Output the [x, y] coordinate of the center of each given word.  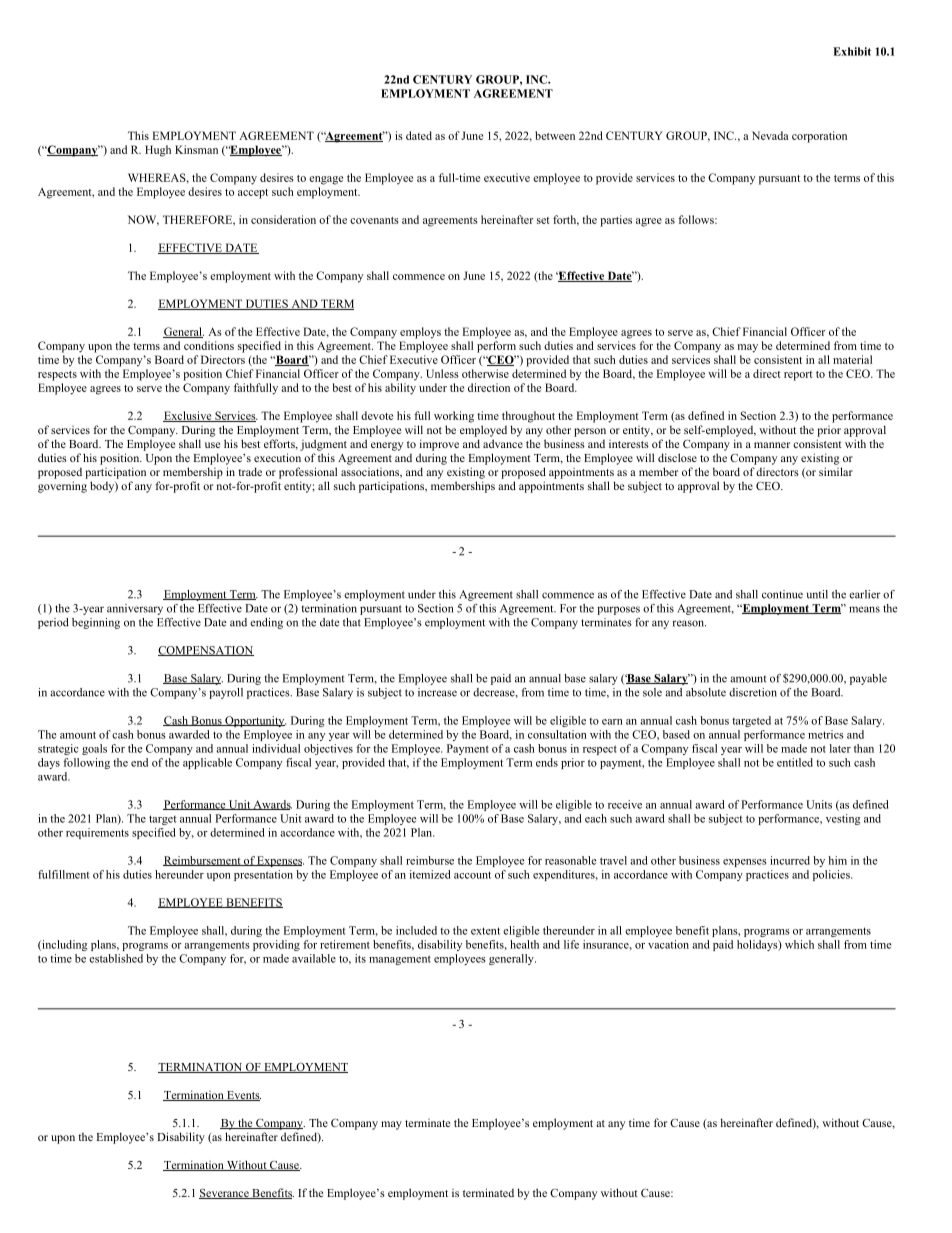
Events [243, 1096]
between [555, 135]
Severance [225, 1194]
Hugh [158, 151]
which [799, 944]
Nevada [770, 135]
